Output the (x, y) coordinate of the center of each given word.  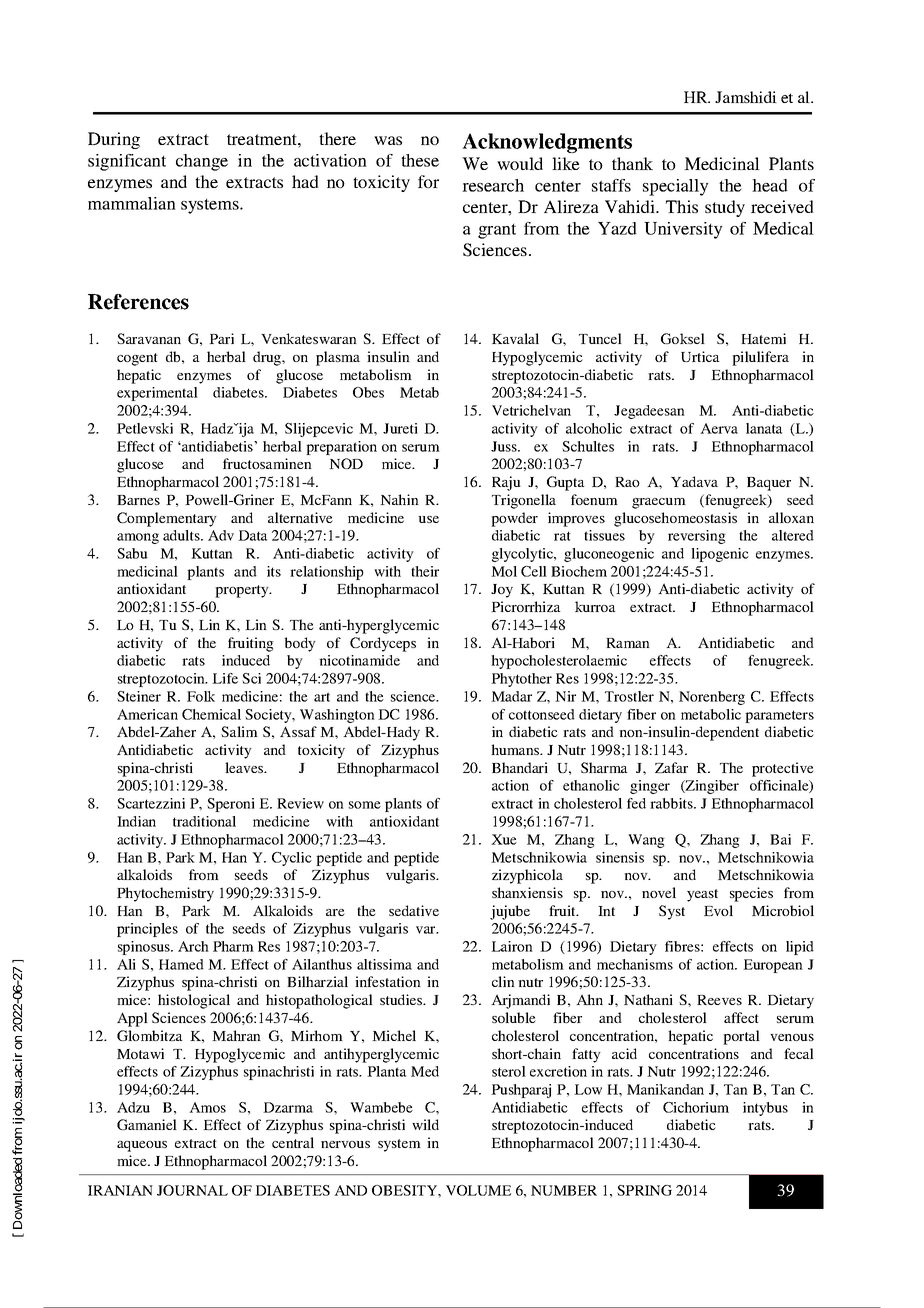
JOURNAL (192, 1190)
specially (676, 187)
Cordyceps (383, 644)
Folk (201, 696)
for (428, 181)
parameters (779, 716)
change (202, 162)
